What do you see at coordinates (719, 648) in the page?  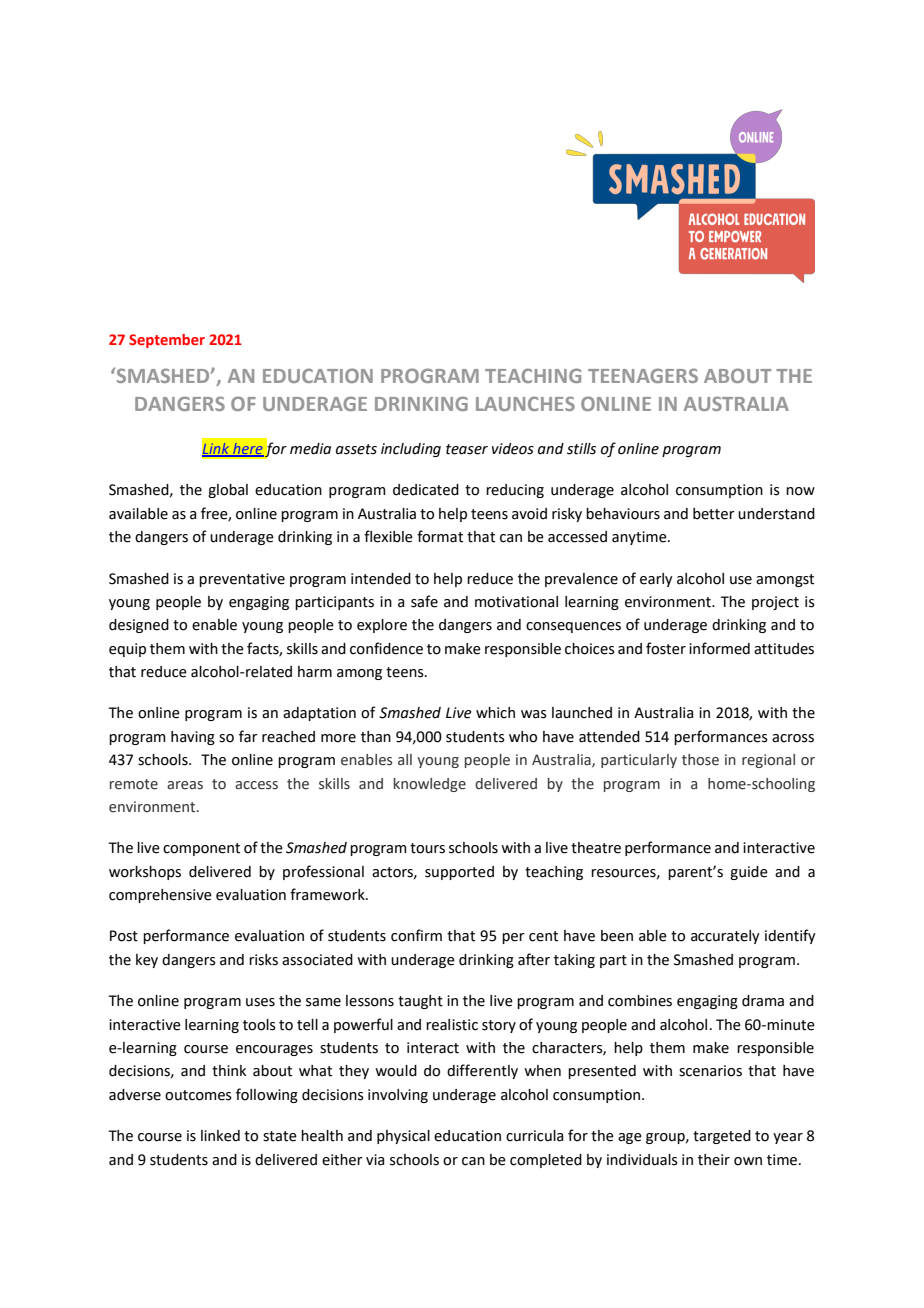 I see `informed` at bounding box center [719, 648].
